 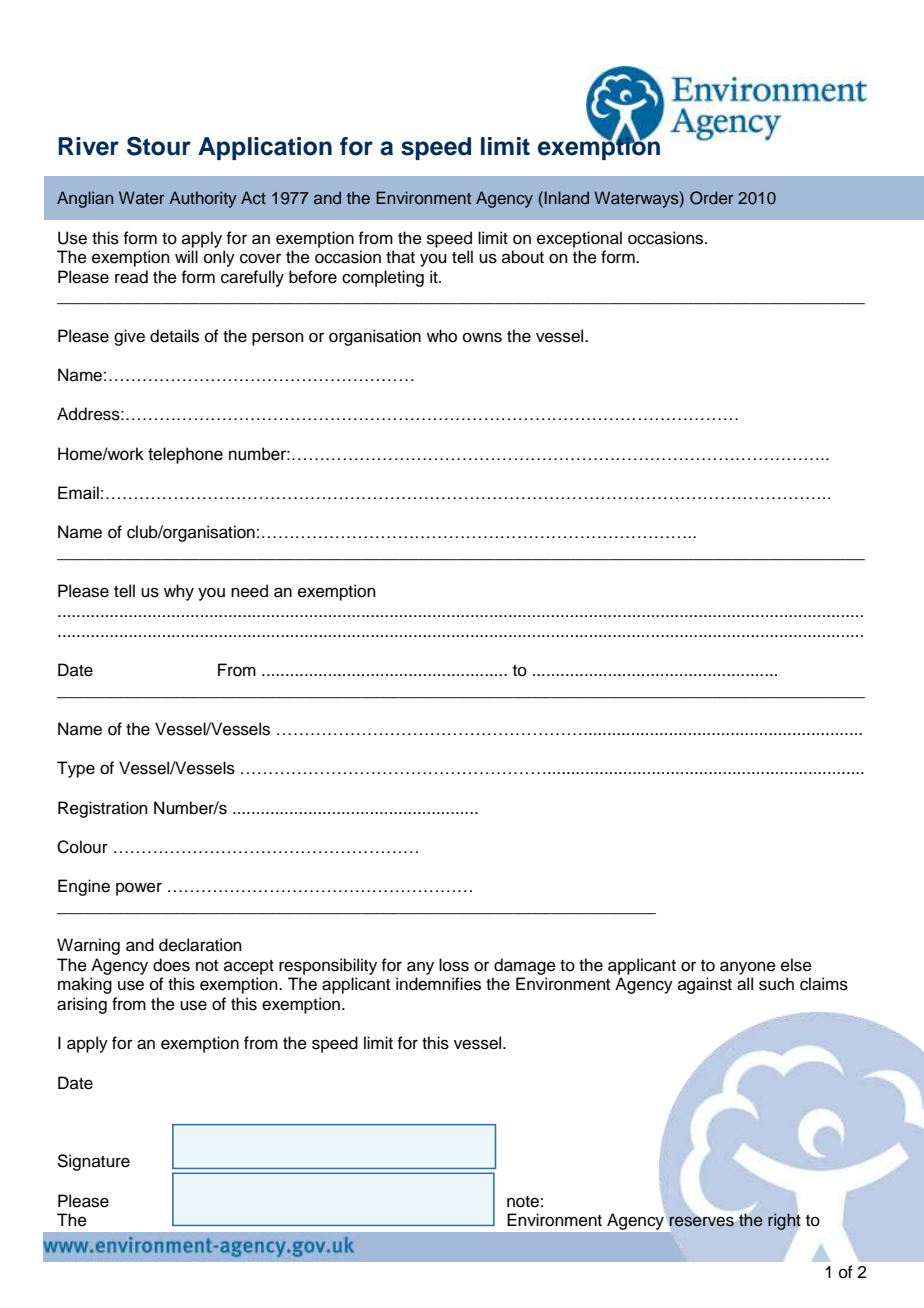 What do you see at coordinates (702, 1222) in the page?
I see `reserves` at bounding box center [702, 1222].
